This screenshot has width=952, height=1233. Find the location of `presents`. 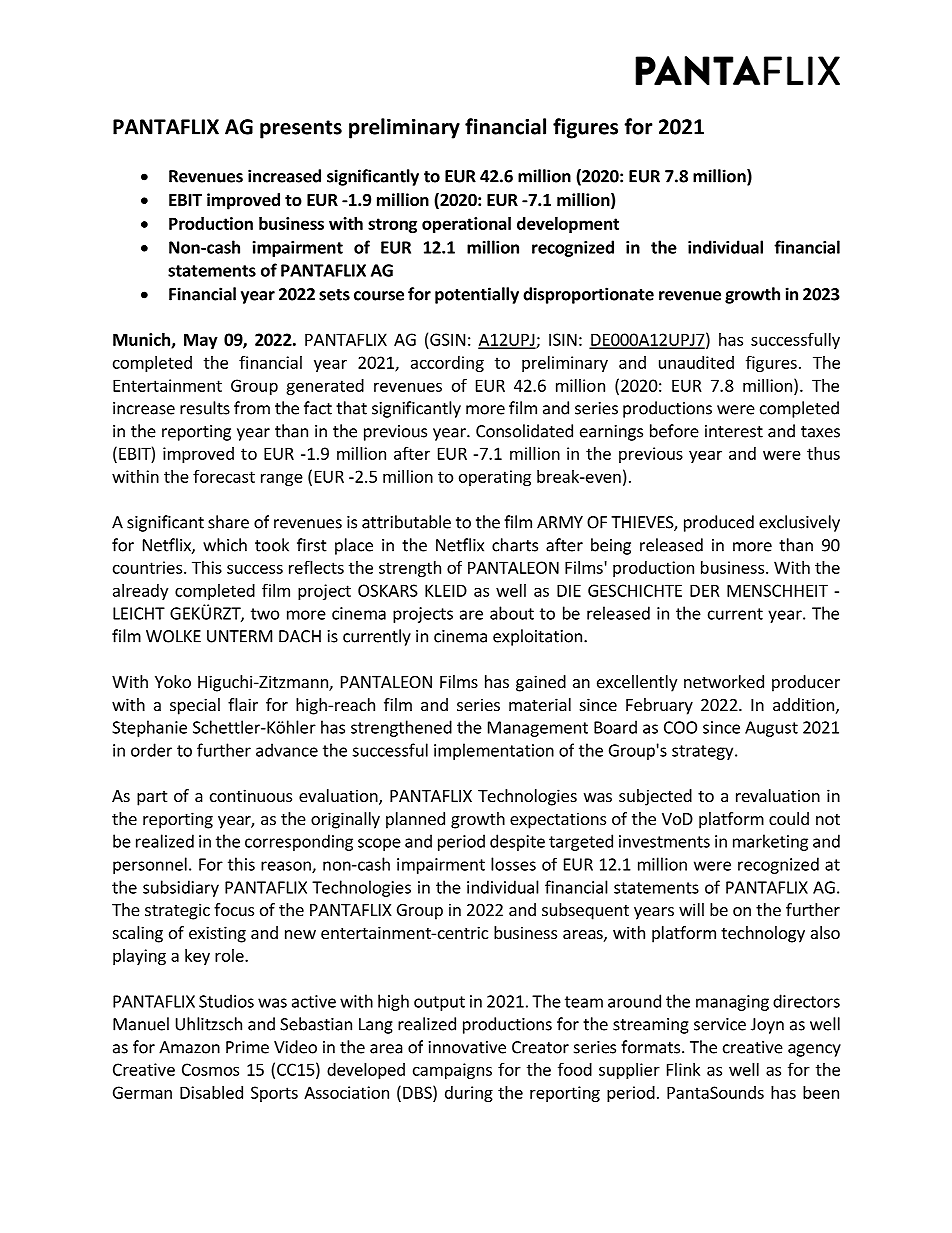

presents is located at coordinates (301, 129).
